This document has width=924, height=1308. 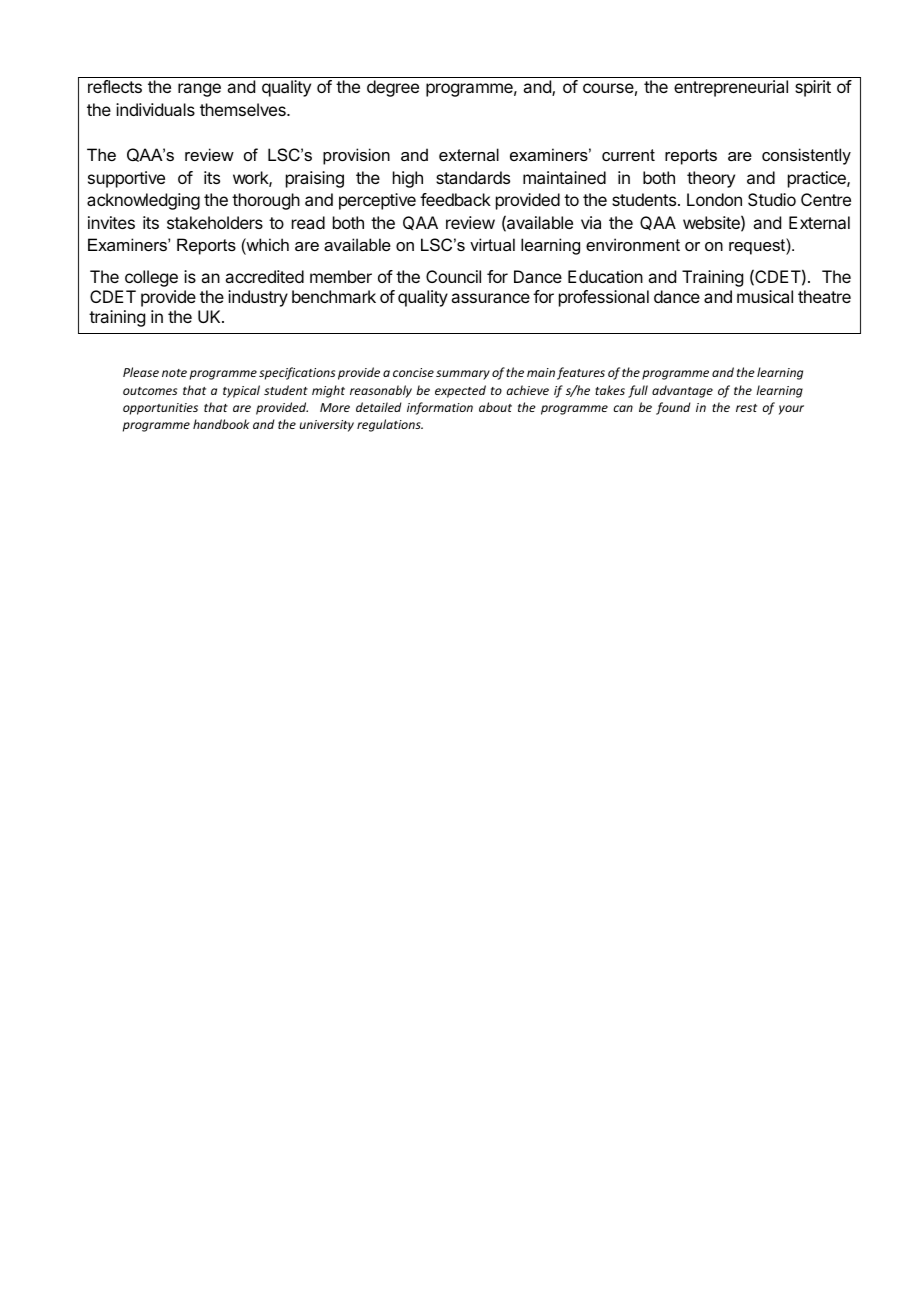 I want to click on theory, so click(x=711, y=179).
